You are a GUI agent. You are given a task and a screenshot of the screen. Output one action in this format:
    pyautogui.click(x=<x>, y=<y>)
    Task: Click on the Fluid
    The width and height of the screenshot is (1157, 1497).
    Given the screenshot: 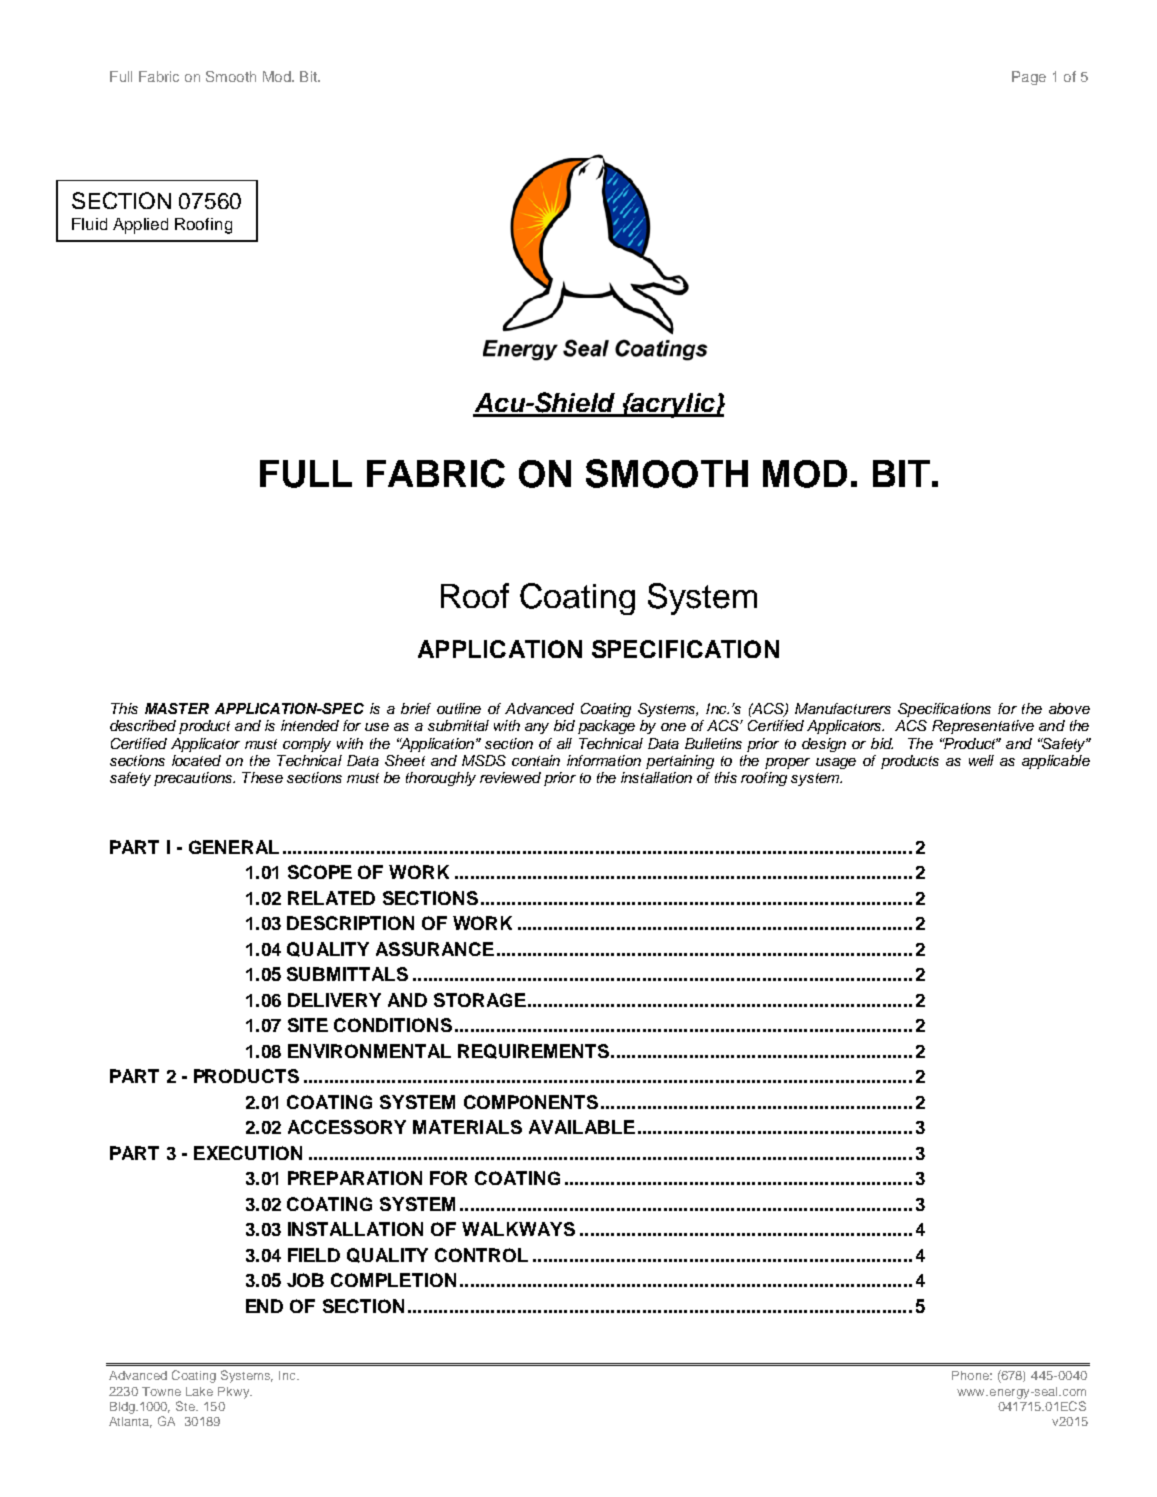 What is the action you would take?
    pyautogui.click(x=89, y=224)
